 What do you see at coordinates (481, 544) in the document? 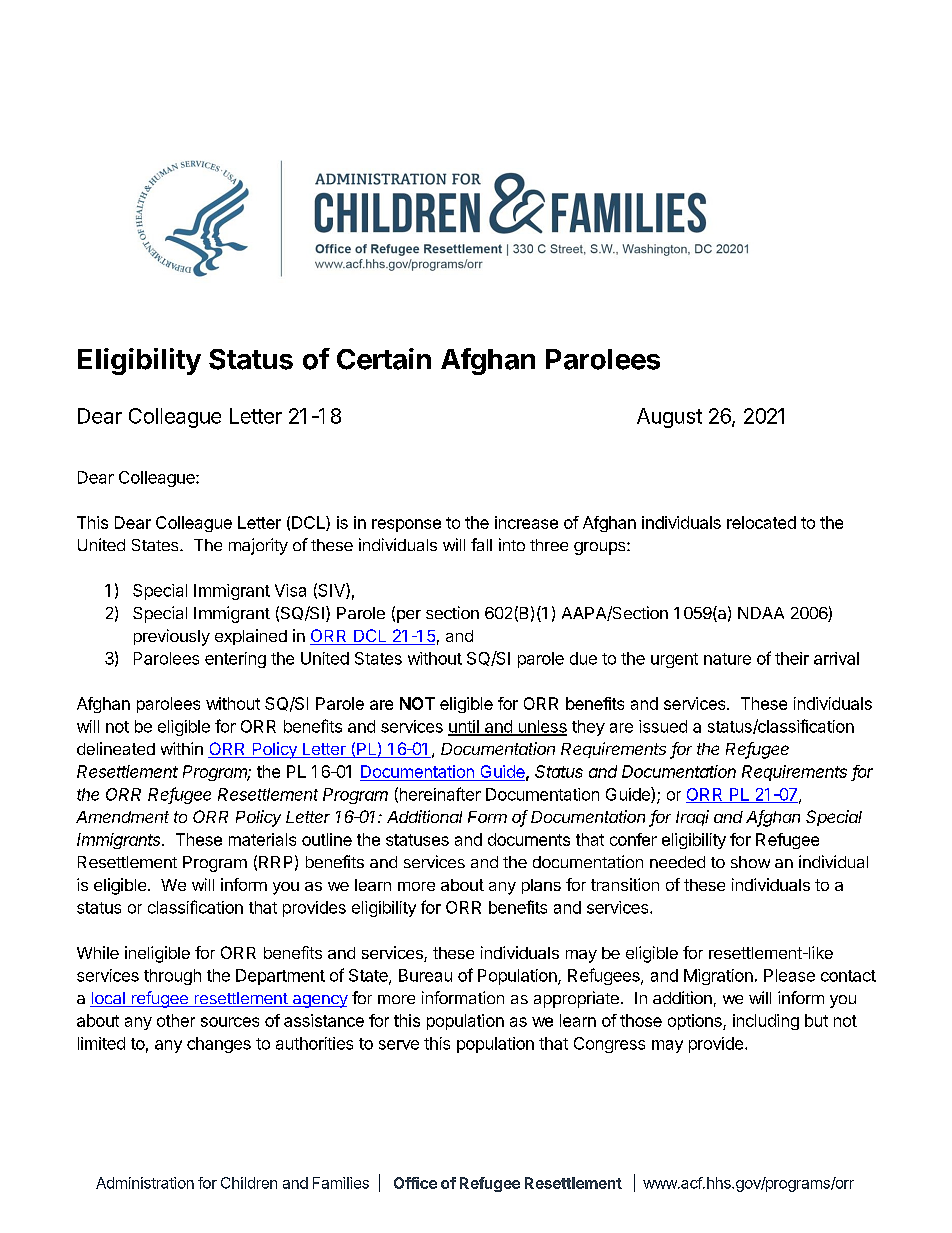
I see `fall` at bounding box center [481, 544].
